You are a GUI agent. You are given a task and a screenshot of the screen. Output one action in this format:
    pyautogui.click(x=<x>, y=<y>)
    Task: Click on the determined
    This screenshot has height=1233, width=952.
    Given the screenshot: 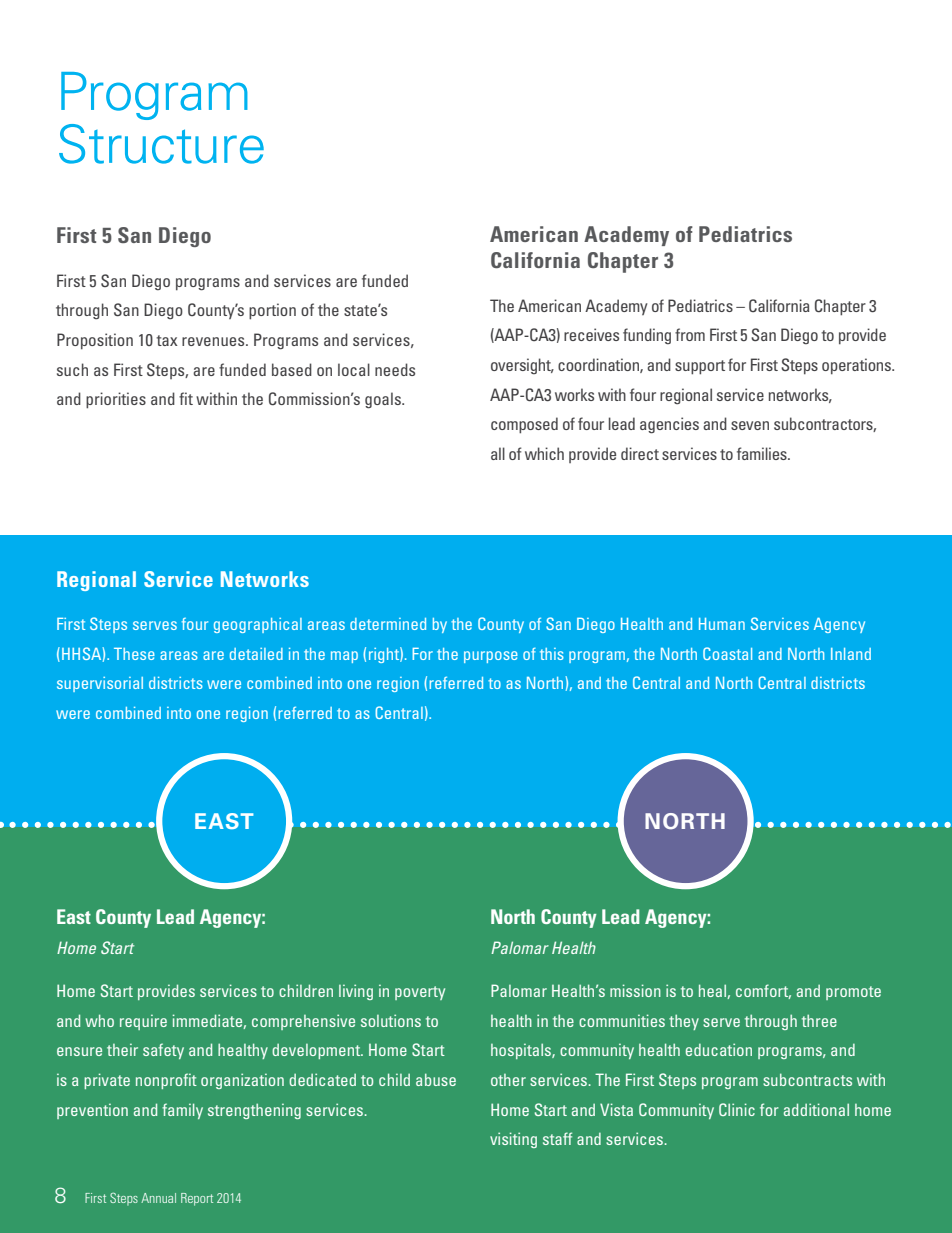 What is the action you would take?
    pyautogui.click(x=388, y=624)
